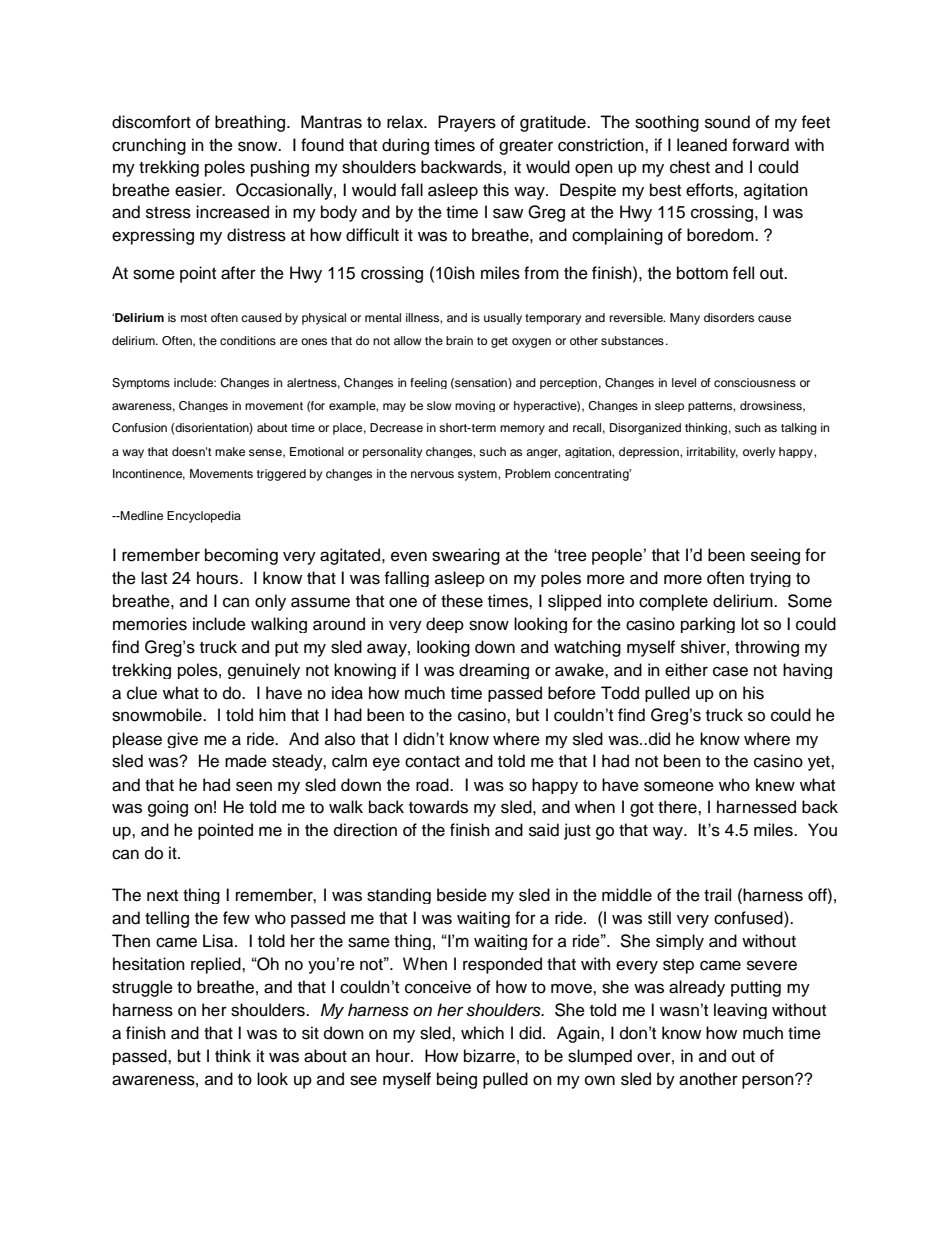 Image resolution: width=952 pixels, height=1233 pixels. I want to click on consciousness, so click(755, 382).
